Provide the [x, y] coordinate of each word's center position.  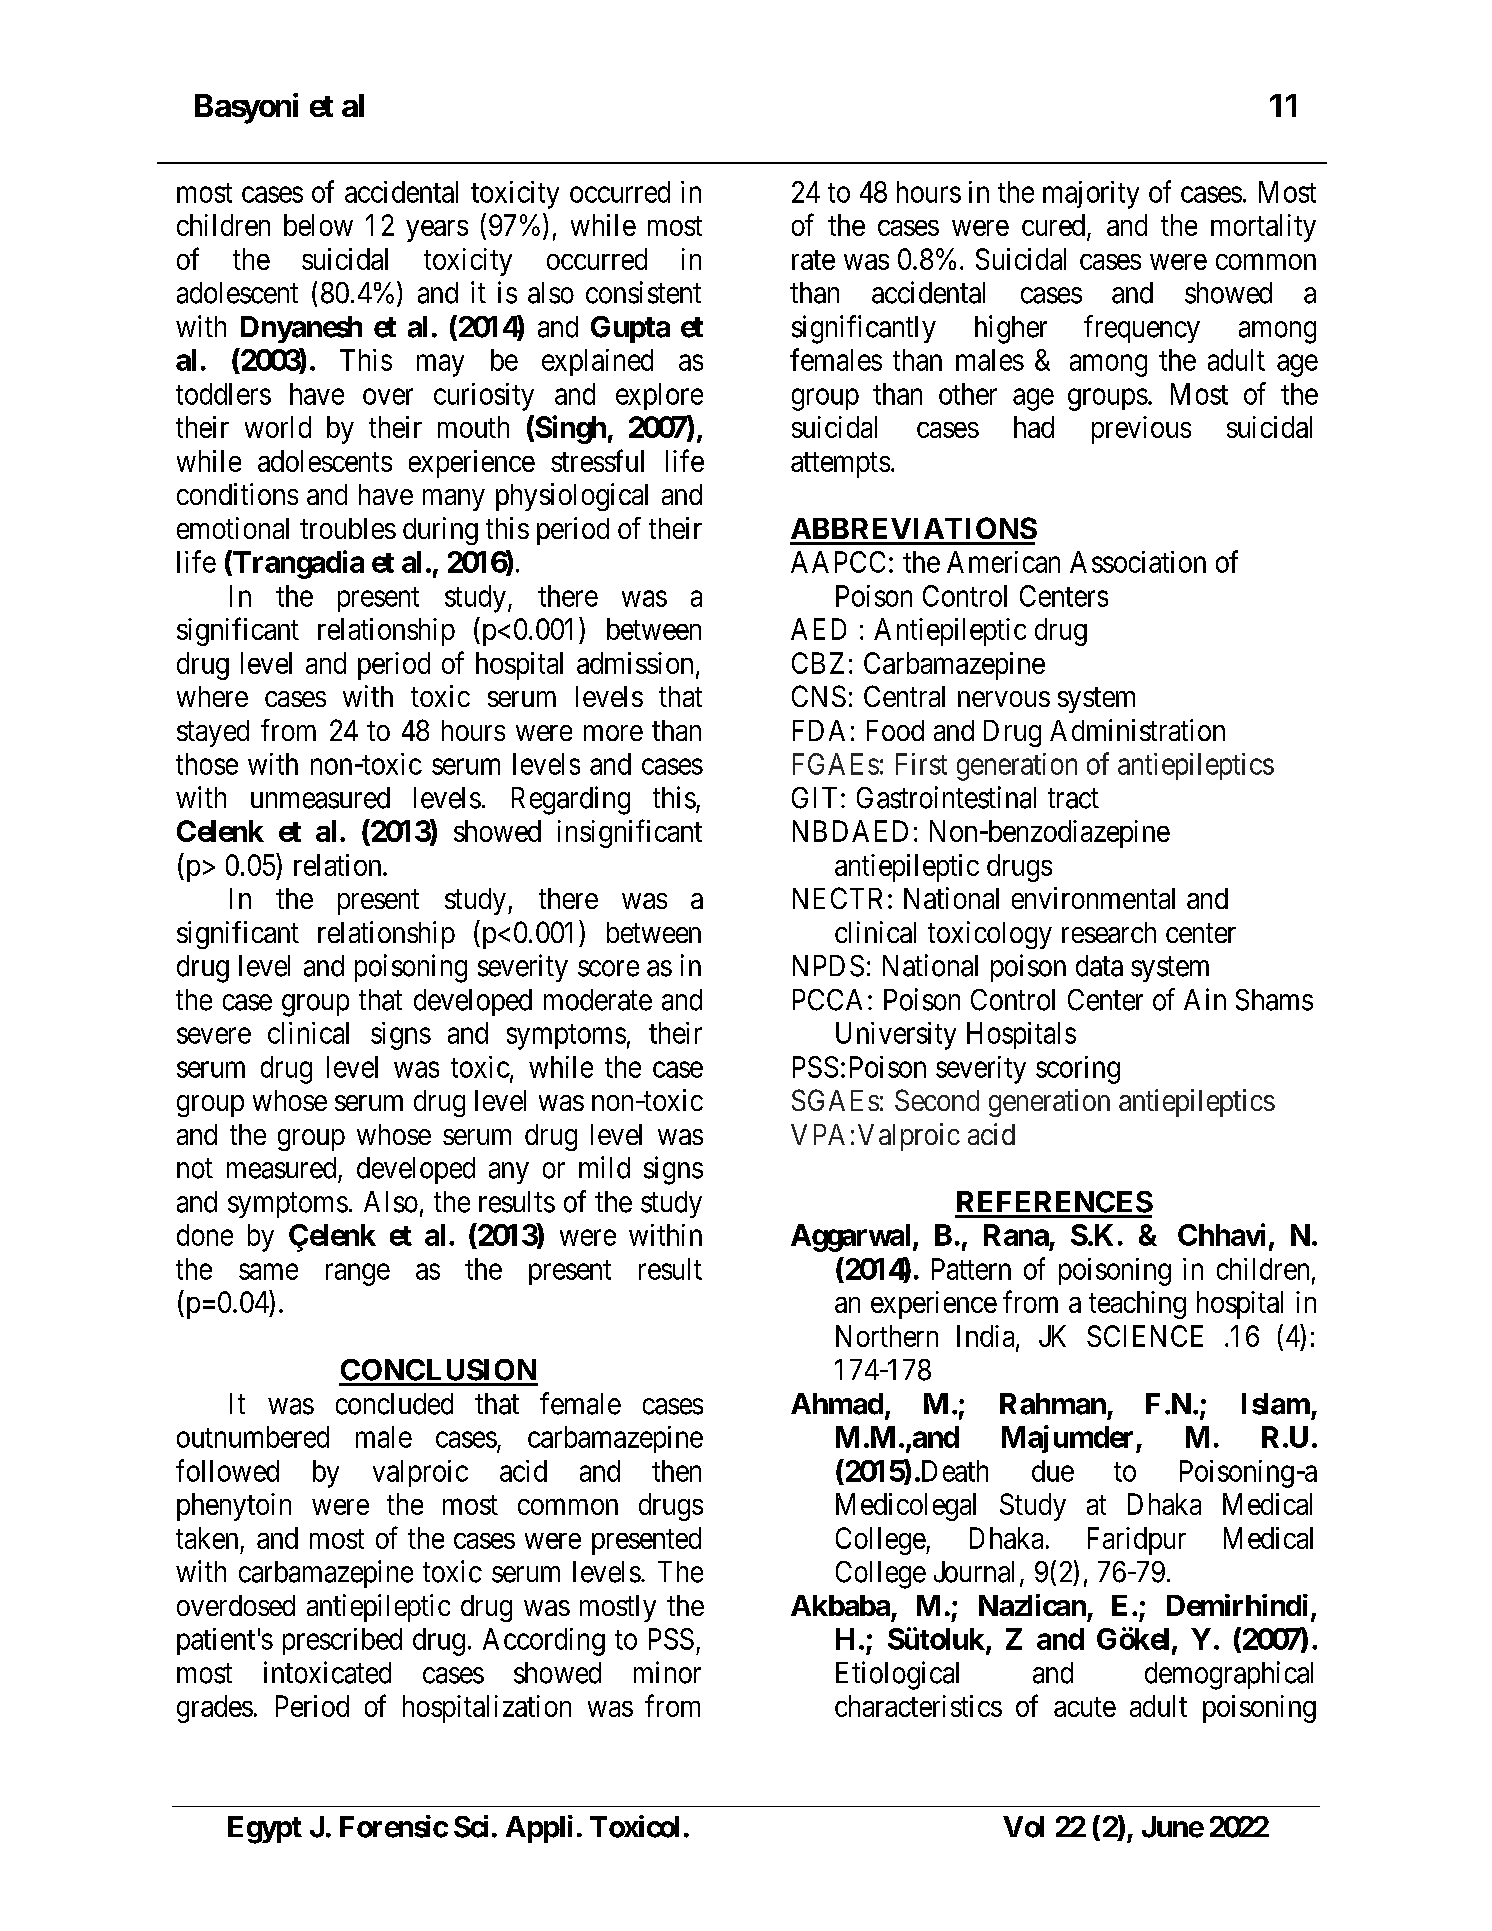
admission [635, 663]
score [608, 968]
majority [1091, 195]
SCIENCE [1145, 1336]
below [318, 225]
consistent [643, 292]
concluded [394, 1404]
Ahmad [837, 1404]
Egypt [265, 1830]
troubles [348, 528]
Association [1138, 562]
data [1099, 966]
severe [214, 1036]
